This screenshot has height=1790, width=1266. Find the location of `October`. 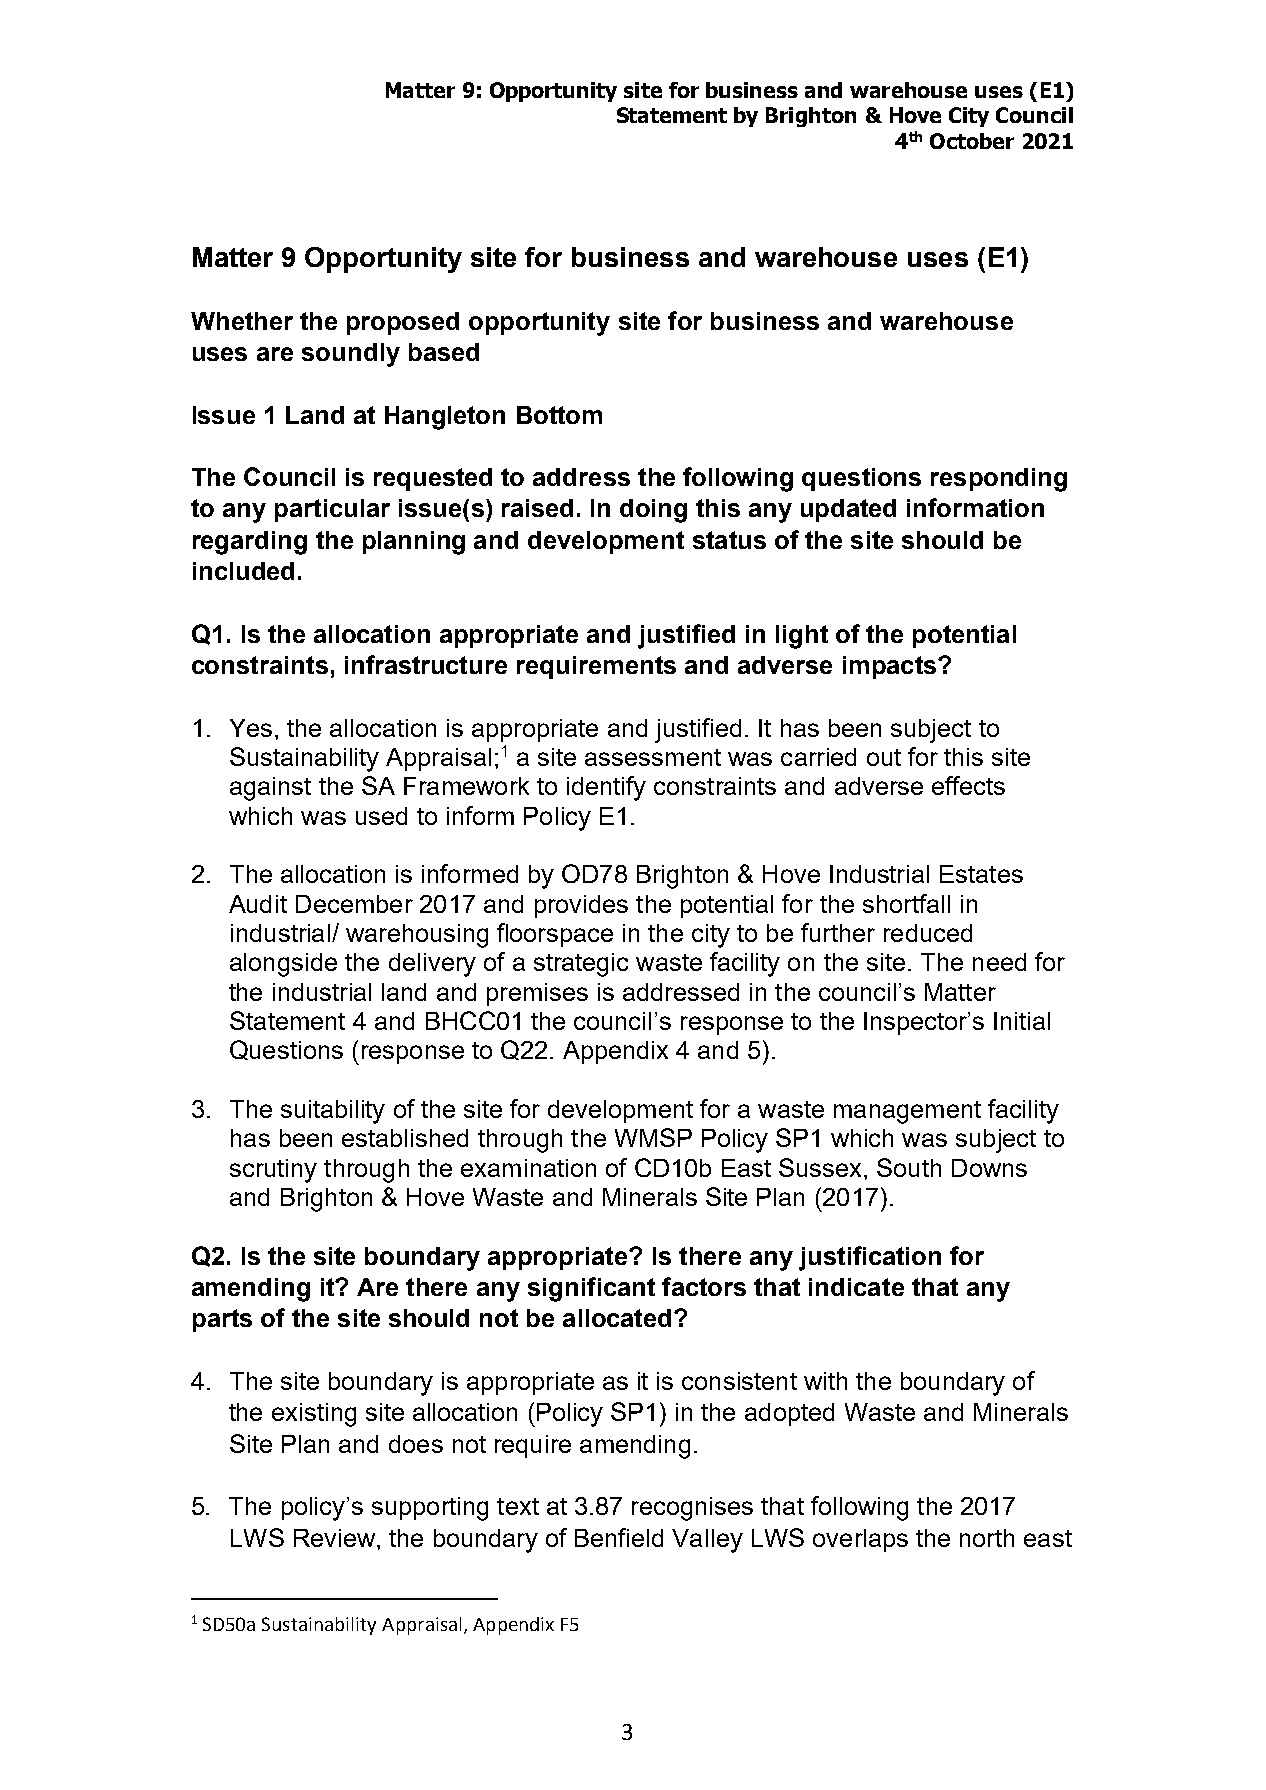

October is located at coordinates (972, 141).
